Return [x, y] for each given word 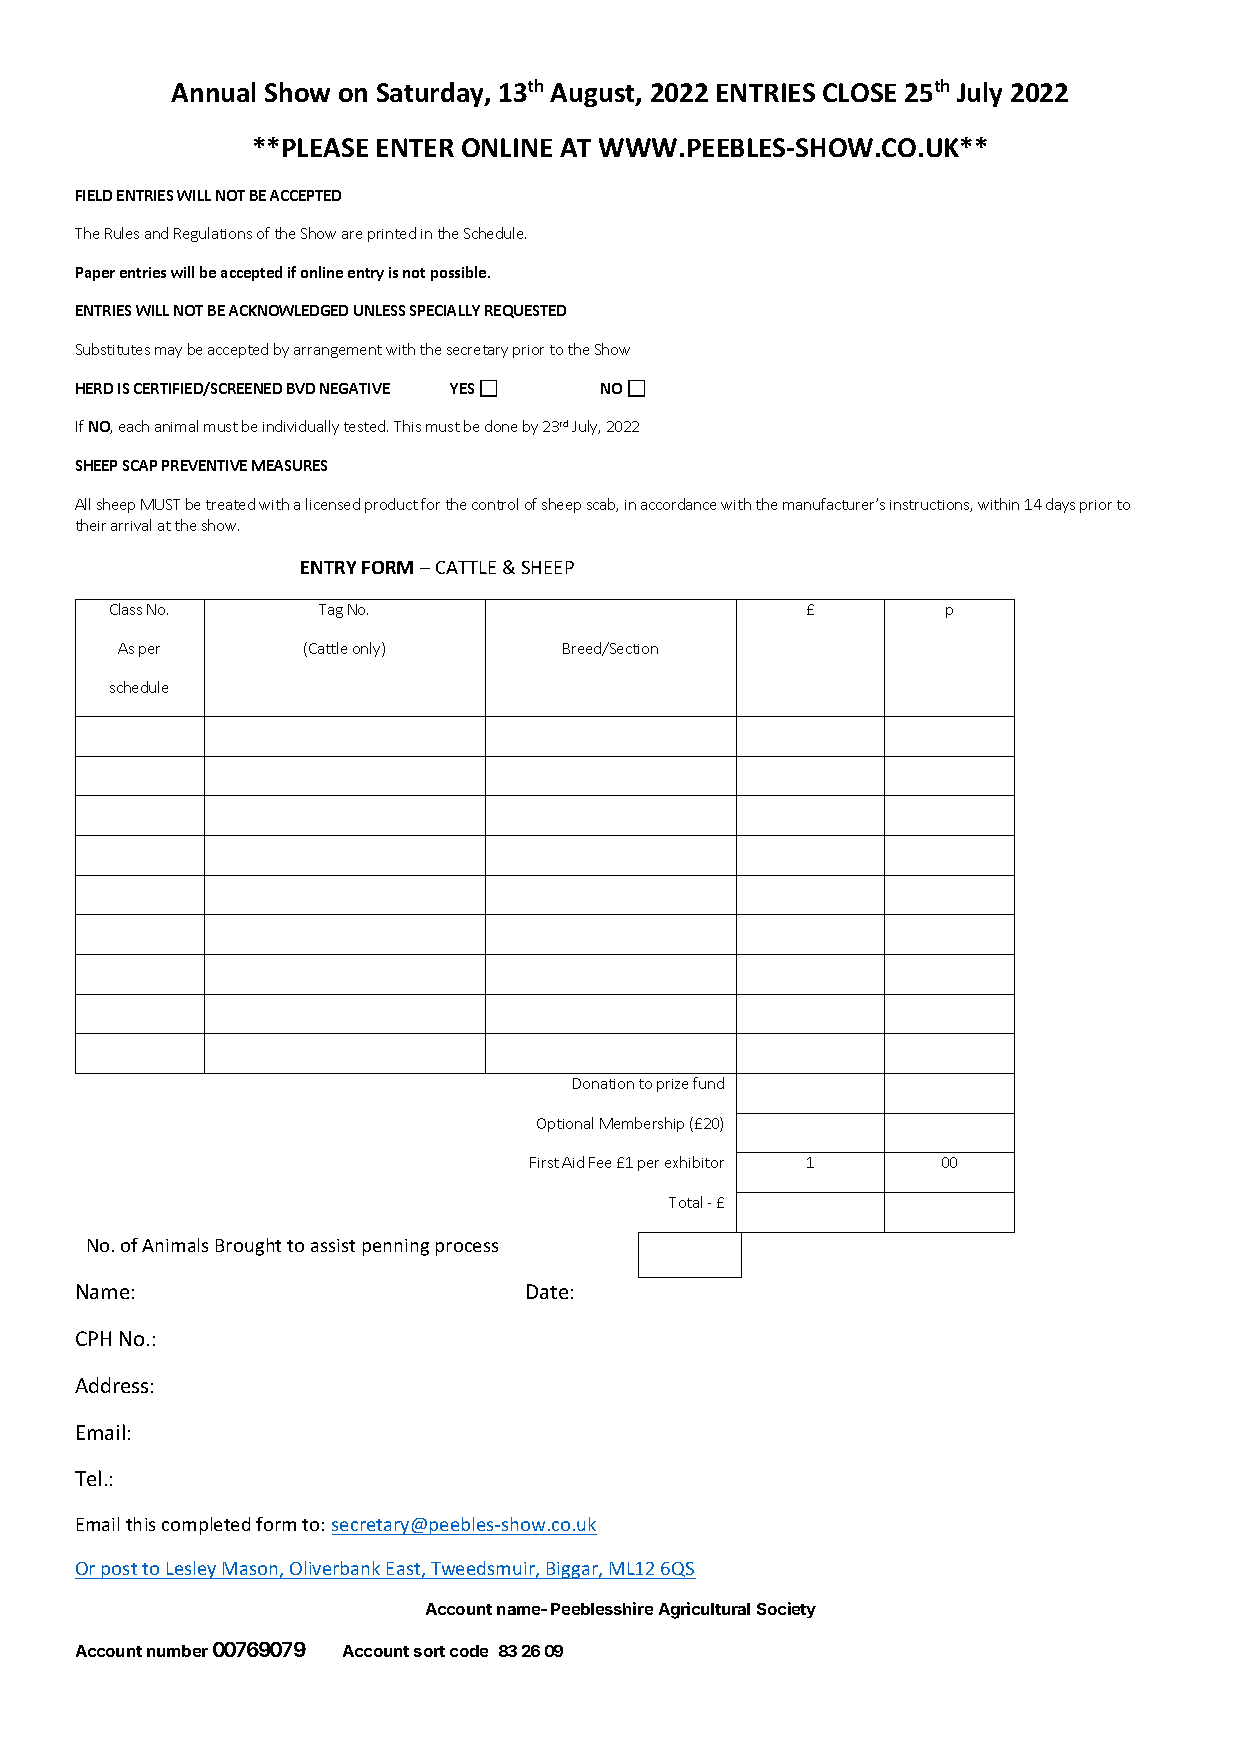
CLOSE [859, 92]
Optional [565, 1124]
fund [708, 1083]
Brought [248, 1247]
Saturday [431, 94]
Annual [213, 92]
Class [126, 609]
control [495, 504]
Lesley [192, 1570]
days [1060, 505]
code [469, 1651]
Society [786, 1610]
